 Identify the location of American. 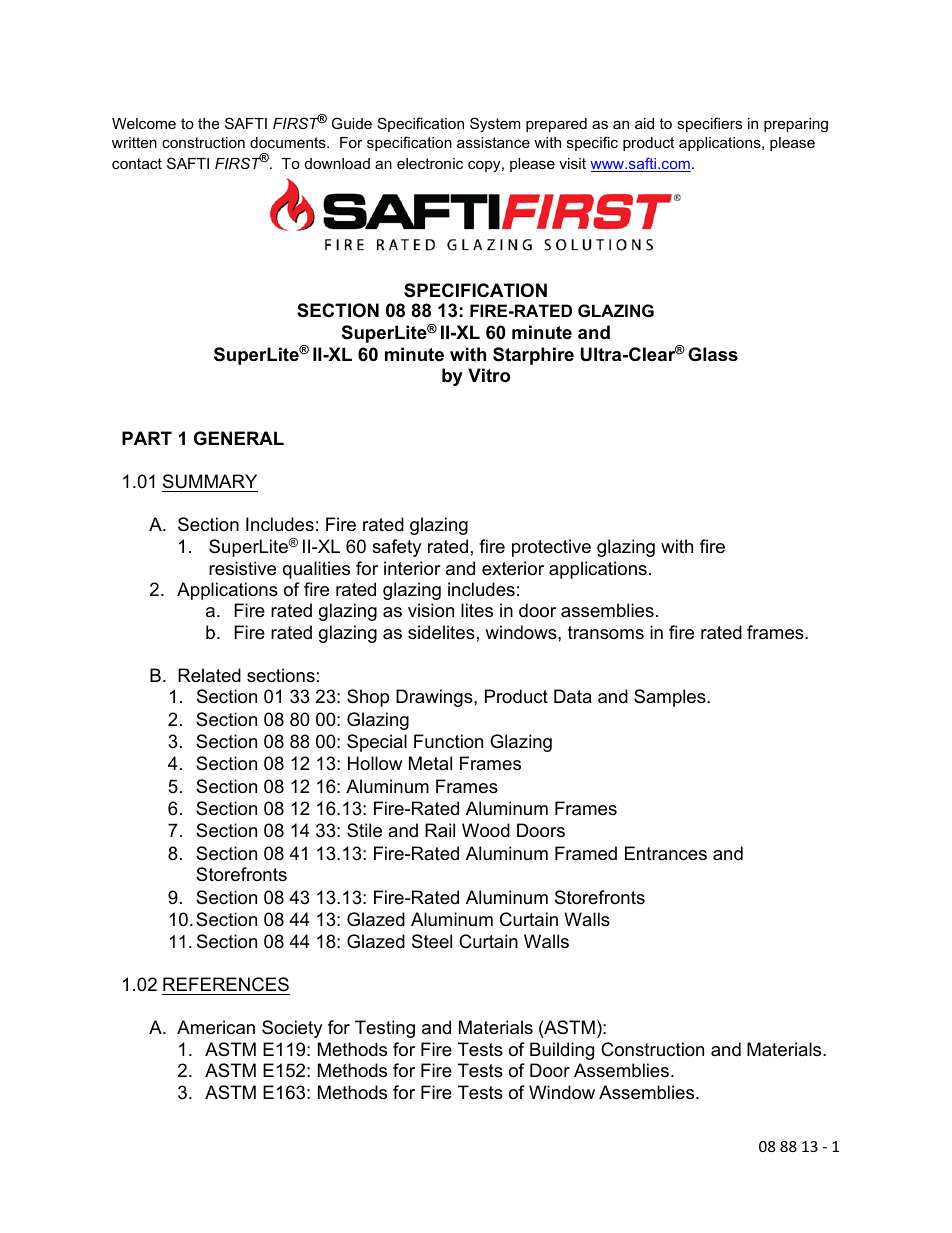
(216, 1027).
